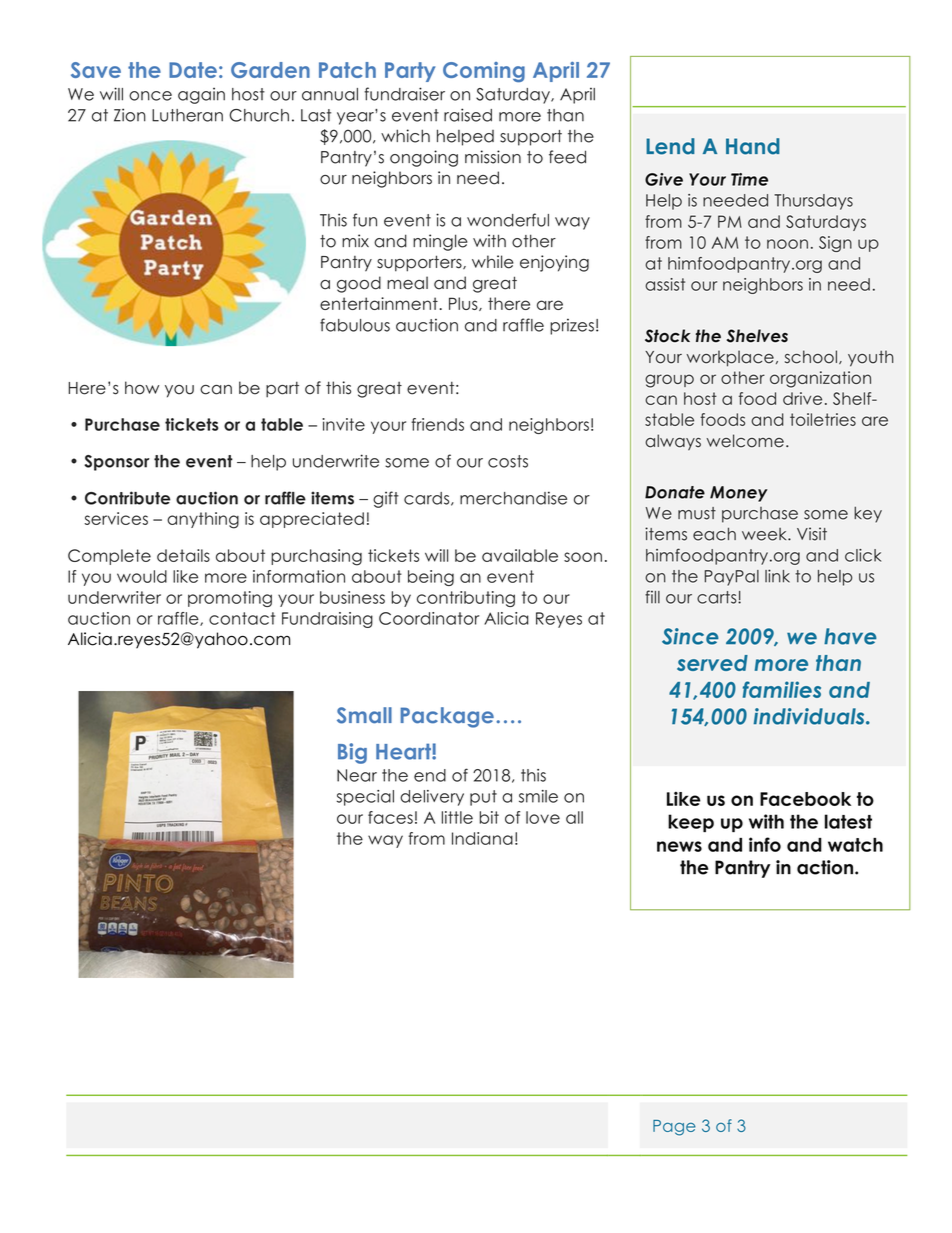 Image resolution: width=952 pixels, height=1233 pixels. I want to click on raised, so click(468, 115).
